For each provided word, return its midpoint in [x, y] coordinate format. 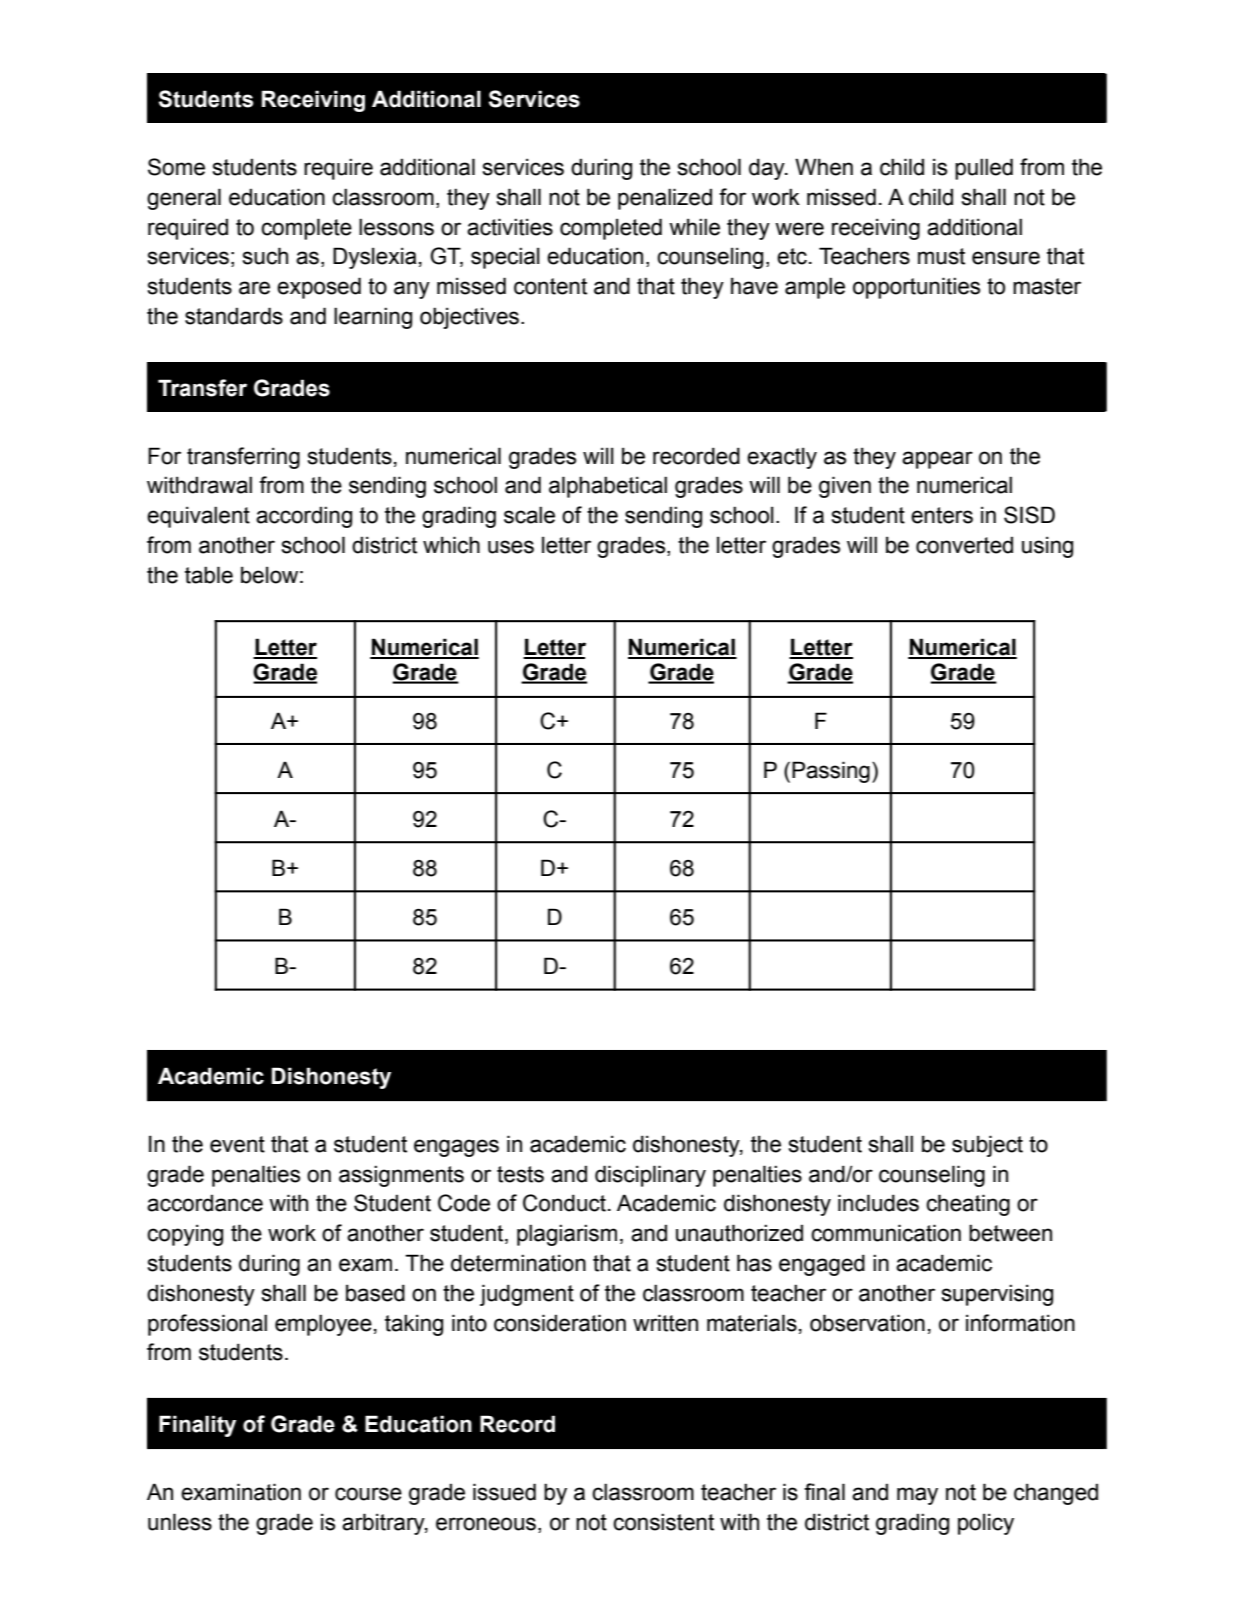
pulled [984, 169]
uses [511, 547]
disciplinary [650, 1176]
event [237, 1144]
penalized [665, 199]
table [209, 575]
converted [964, 545]
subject [987, 1146]
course [368, 1494]
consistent [663, 1522]
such [265, 256]
